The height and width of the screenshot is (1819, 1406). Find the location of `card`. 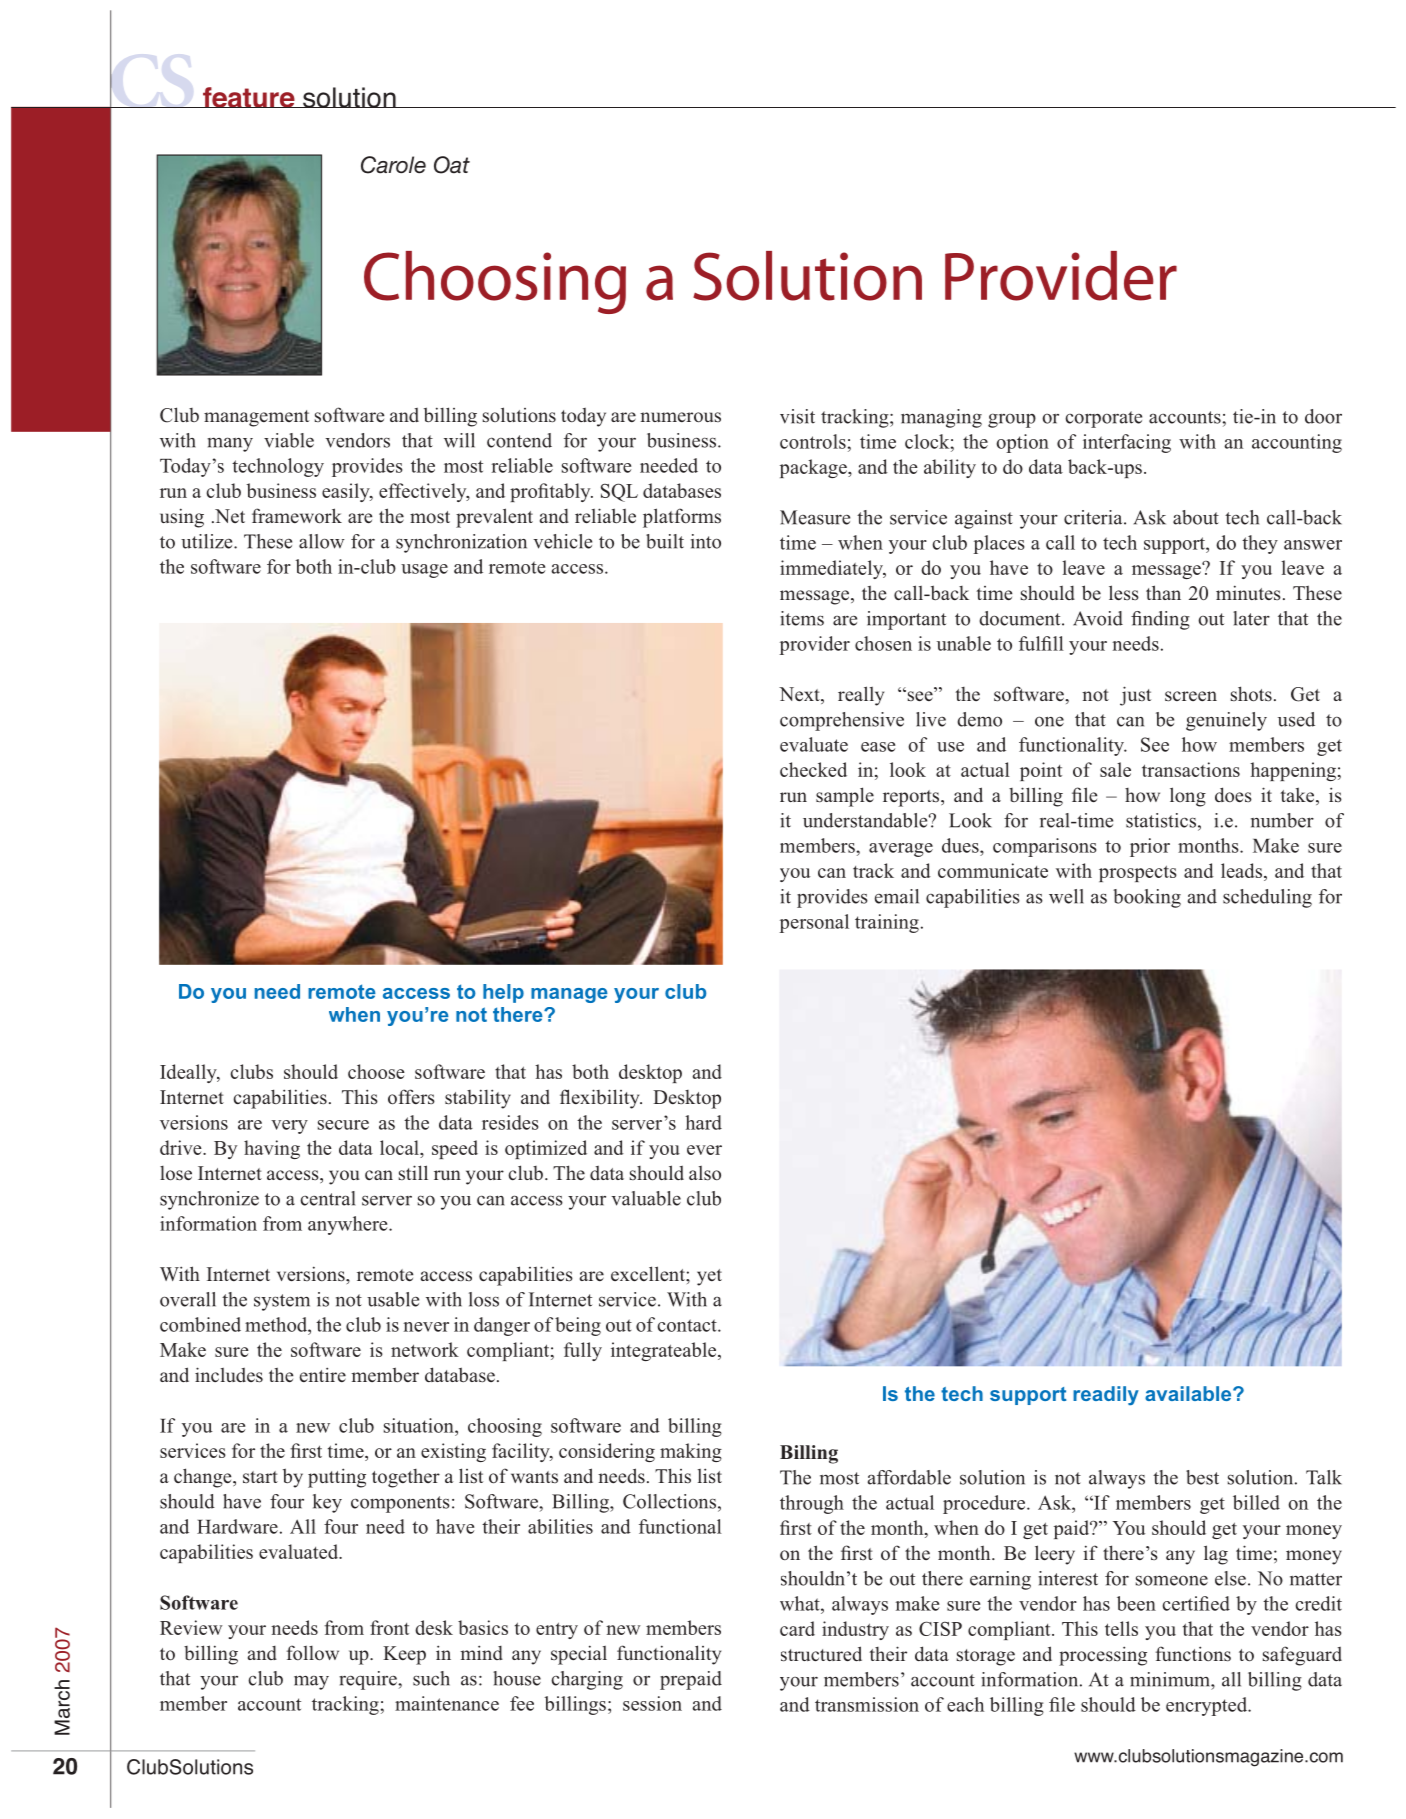

card is located at coordinates (797, 1628).
